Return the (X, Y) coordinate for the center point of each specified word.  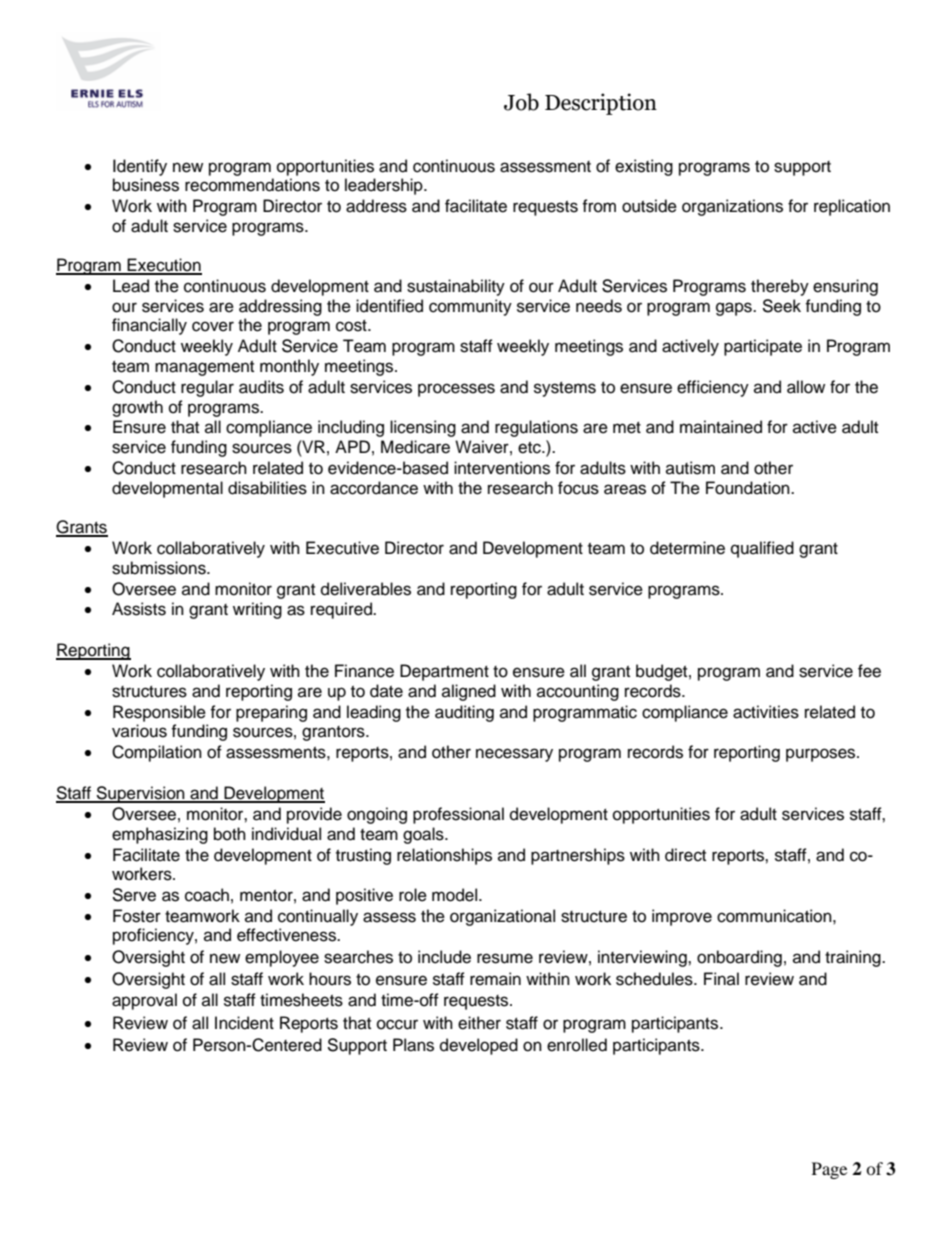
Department (444, 672)
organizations (732, 207)
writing (257, 610)
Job (521, 102)
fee (869, 671)
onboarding (739, 958)
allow (806, 387)
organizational (502, 917)
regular (207, 388)
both (230, 834)
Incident (244, 1023)
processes (456, 390)
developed (479, 1046)
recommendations (252, 185)
